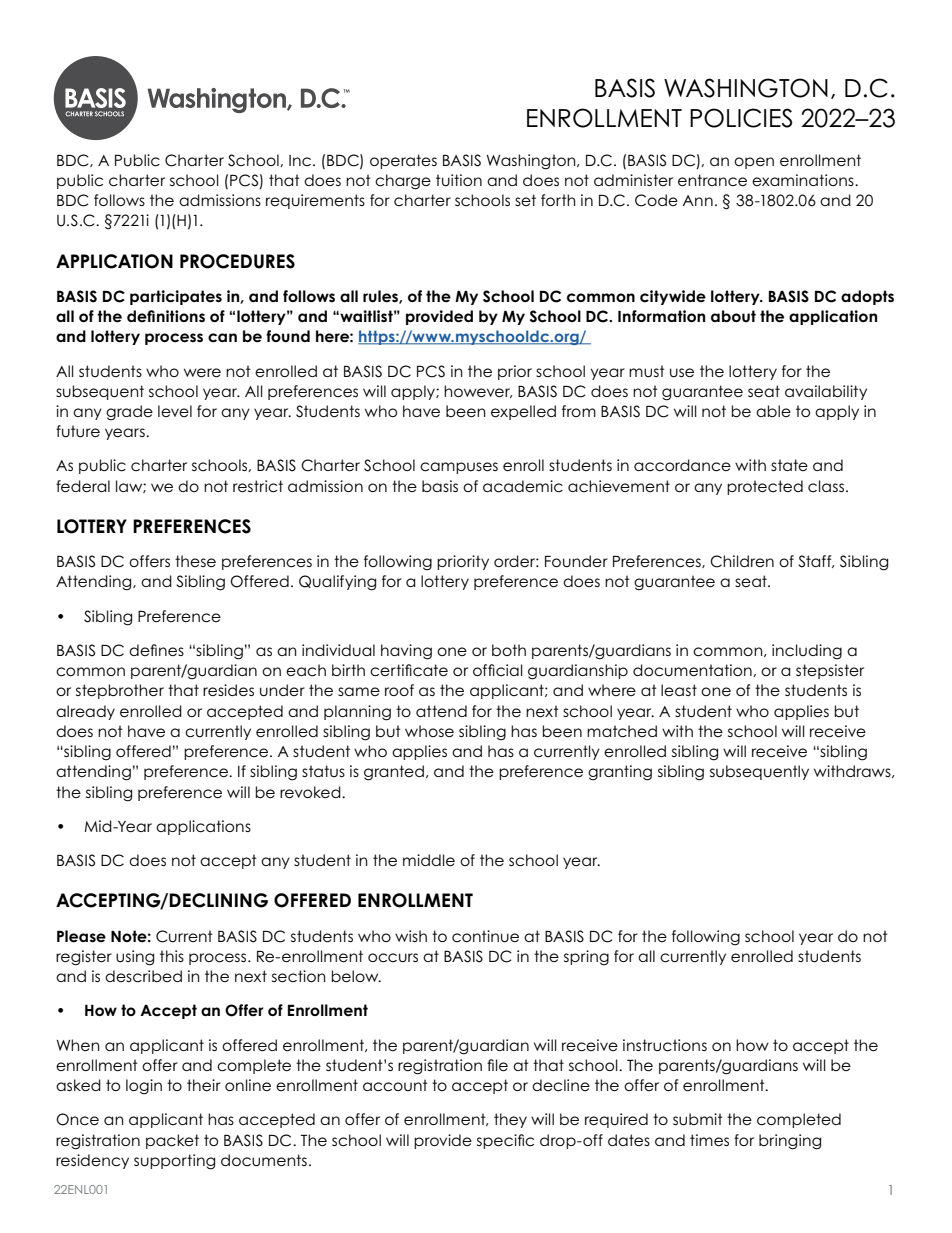  I want to click on requirements, so click(315, 201).
